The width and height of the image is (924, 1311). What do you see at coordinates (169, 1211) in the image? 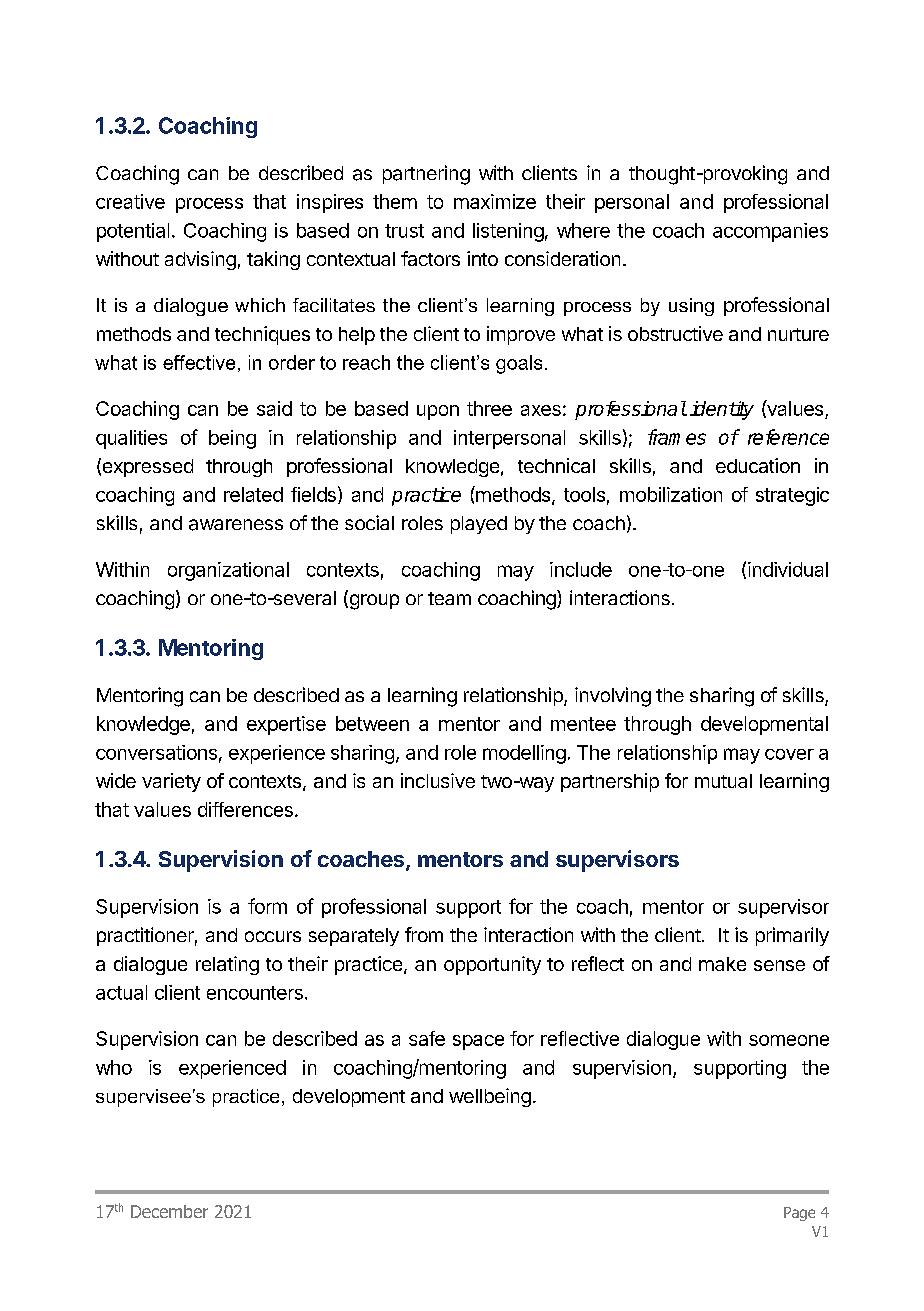
I see `December` at bounding box center [169, 1211].
